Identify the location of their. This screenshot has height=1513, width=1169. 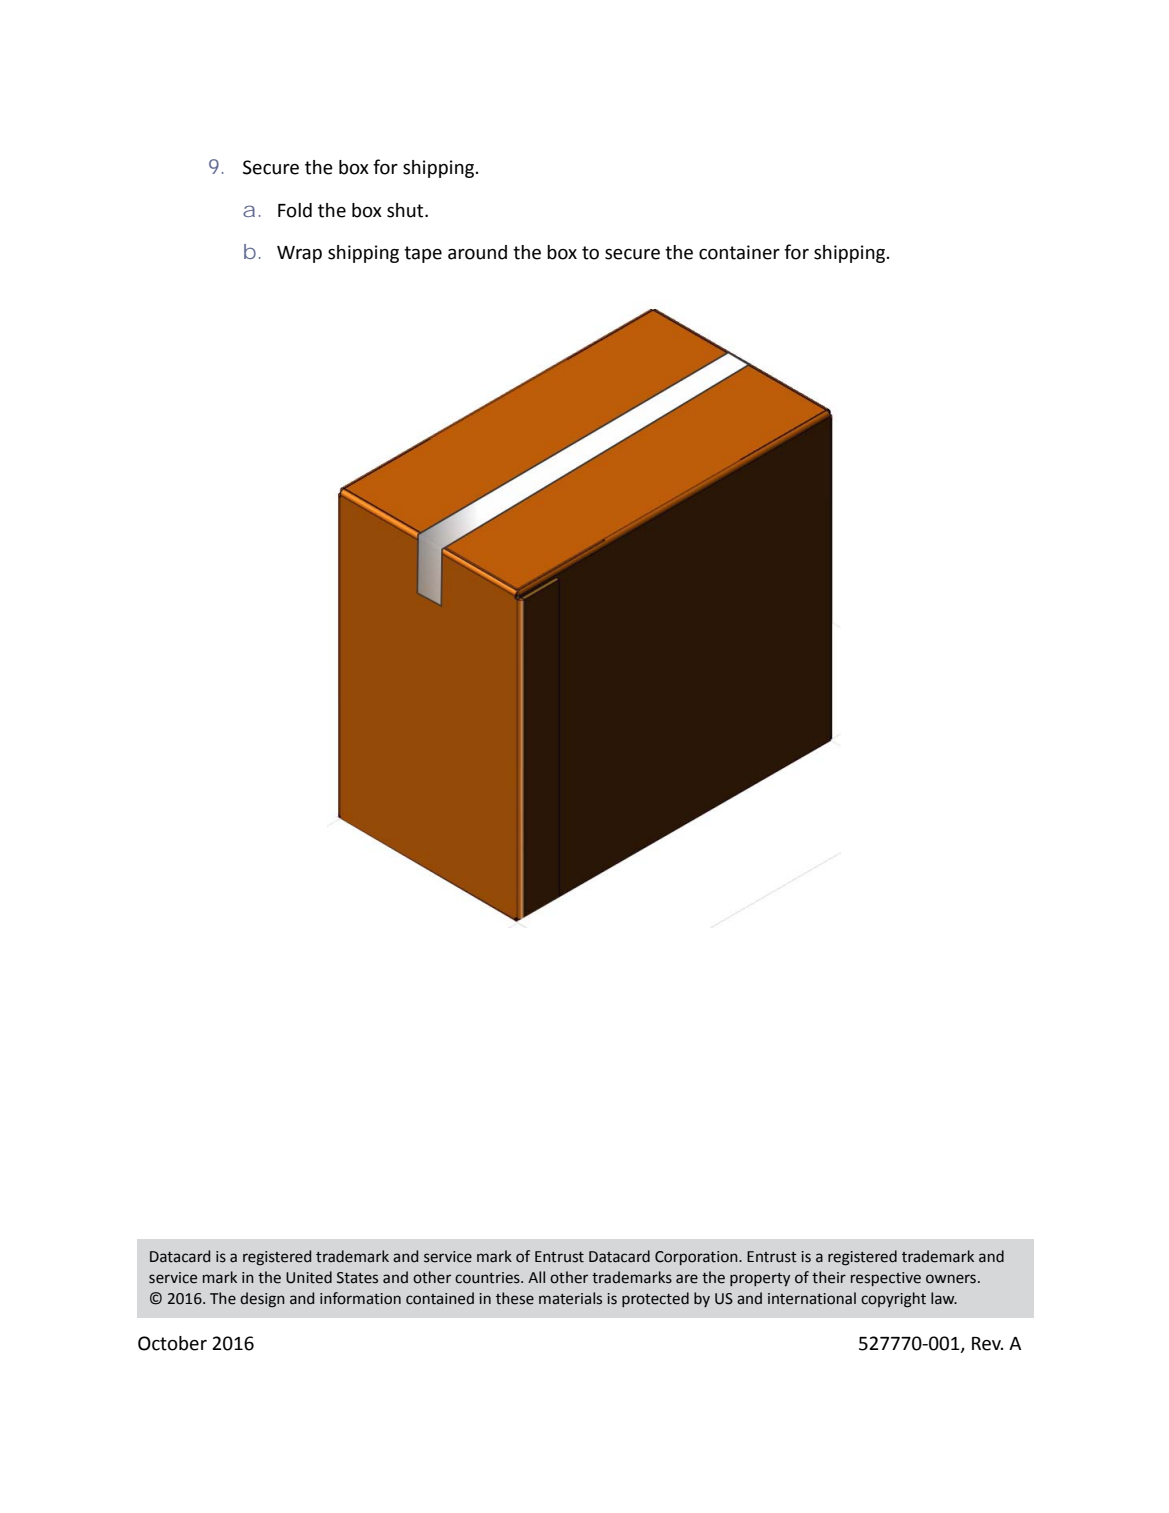
(829, 1277).
